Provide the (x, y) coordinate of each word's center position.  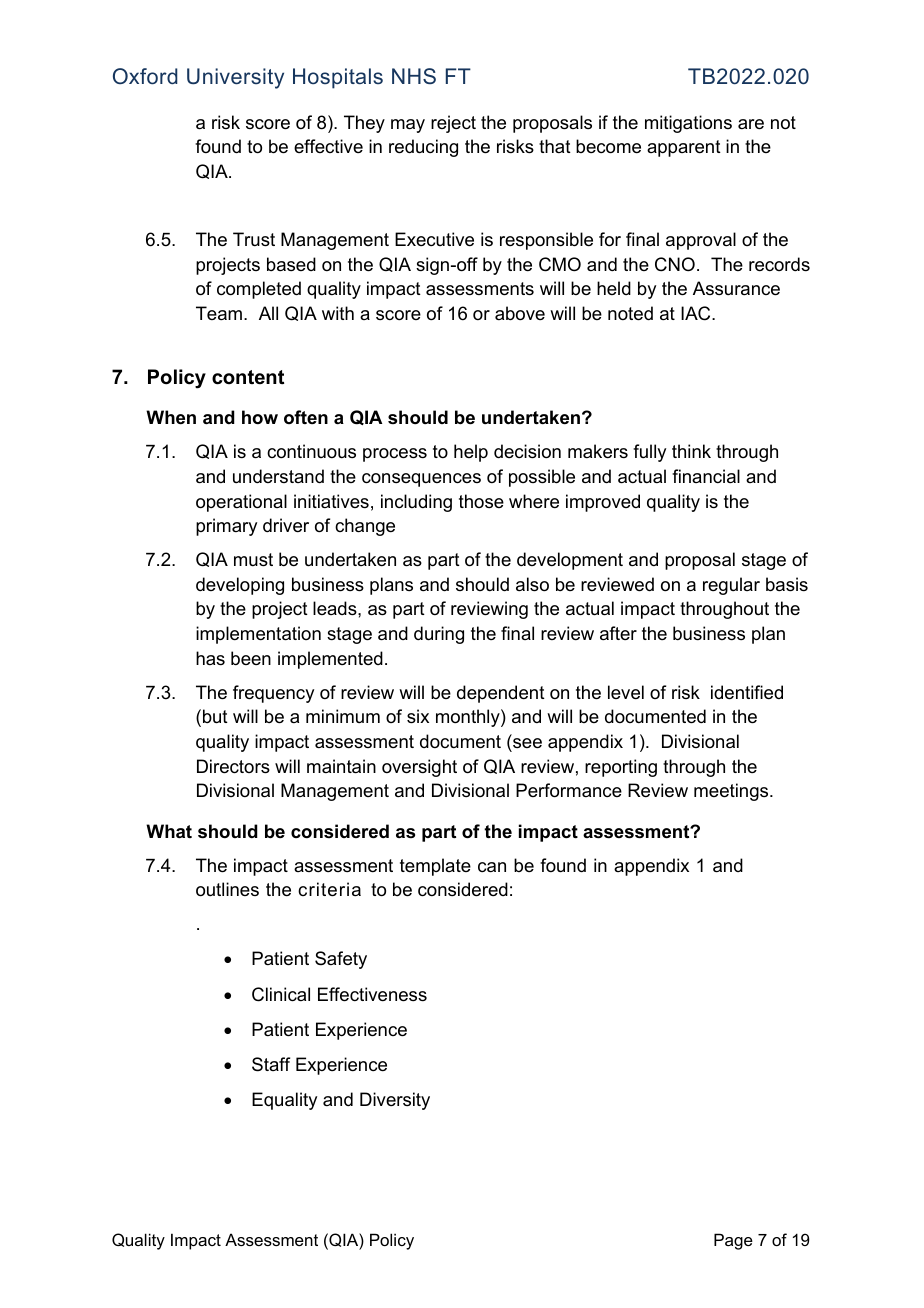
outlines (227, 889)
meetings (732, 792)
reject (453, 124)
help (471, 453)
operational (241, 503)
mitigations (688, 124)
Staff (271, 1064)
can (492, 867)
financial (706, 476)
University (235, 78)
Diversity (395, 1101)
